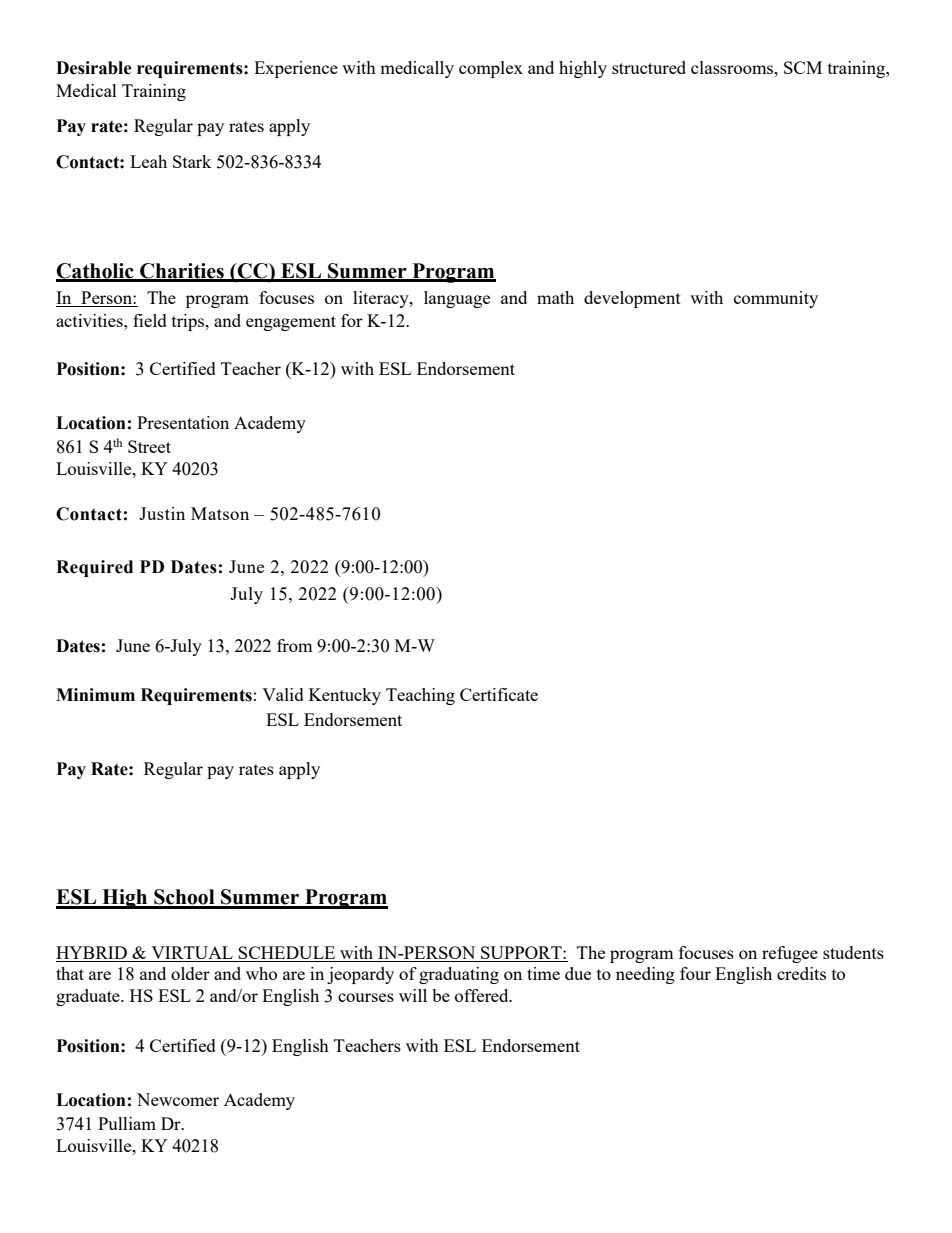 The image size is (952, 1233). Describe the element at coordinates (483, 995) in the page. I see `offered` at that location.
